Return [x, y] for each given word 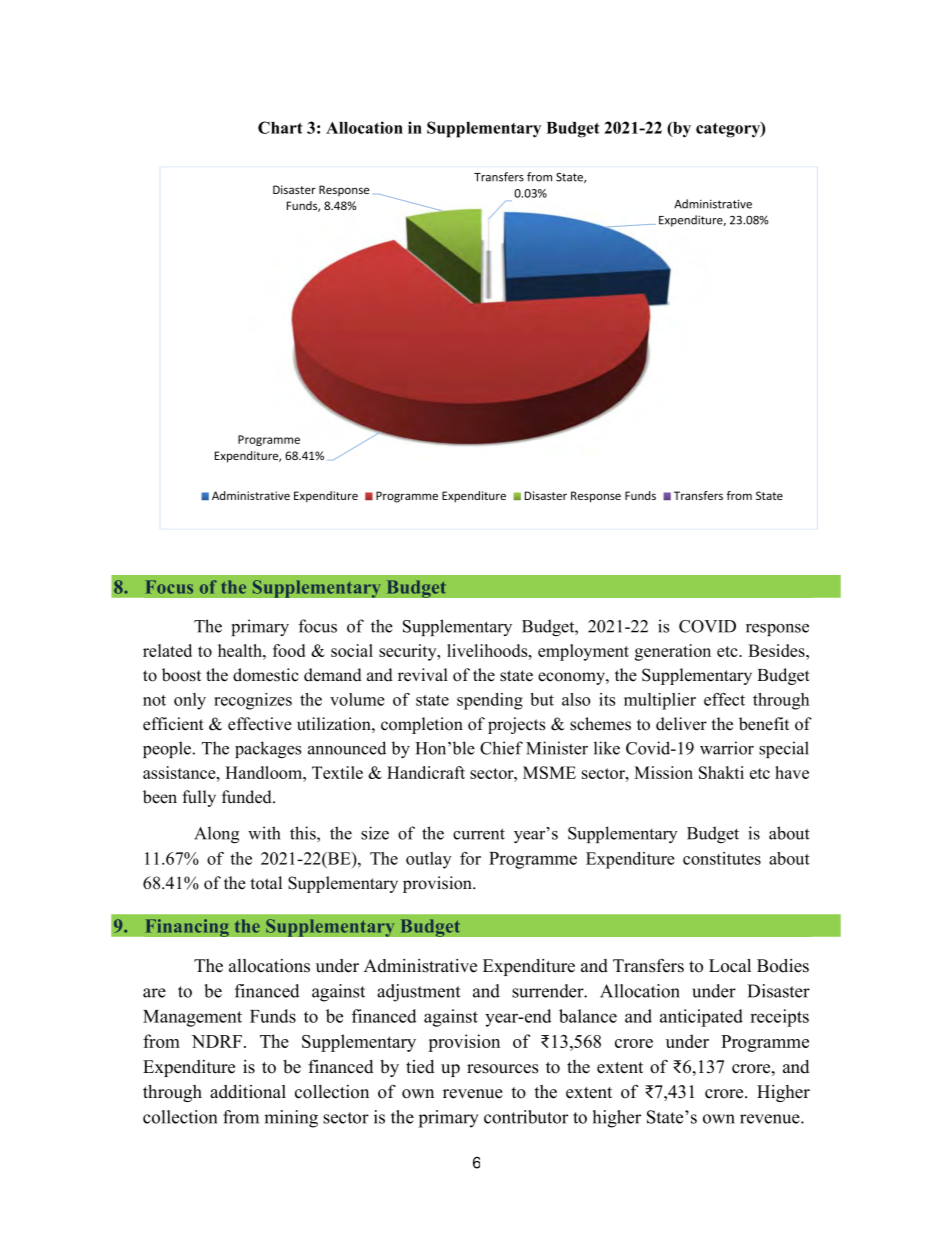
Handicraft [426, 772]
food [289, 650]
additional [248, 1092]
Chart [280, 127]
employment [583, 652]
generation [673, 652]
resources [503, 1069]
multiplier [660, 701]
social [352, 650]
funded [248, 797]
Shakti [721, 772]
